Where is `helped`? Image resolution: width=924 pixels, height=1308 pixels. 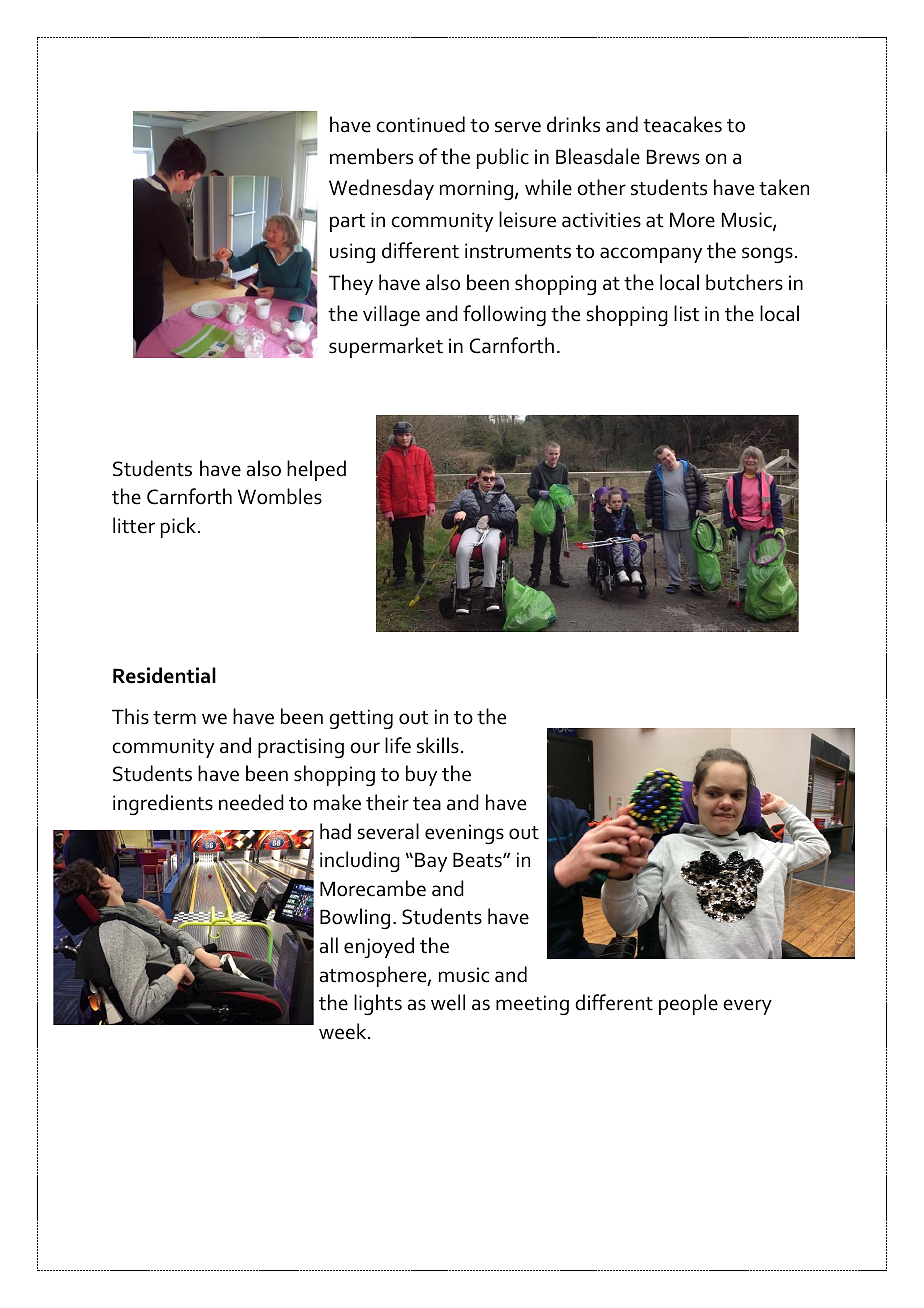
helped is located at coordinates (316, 470).
